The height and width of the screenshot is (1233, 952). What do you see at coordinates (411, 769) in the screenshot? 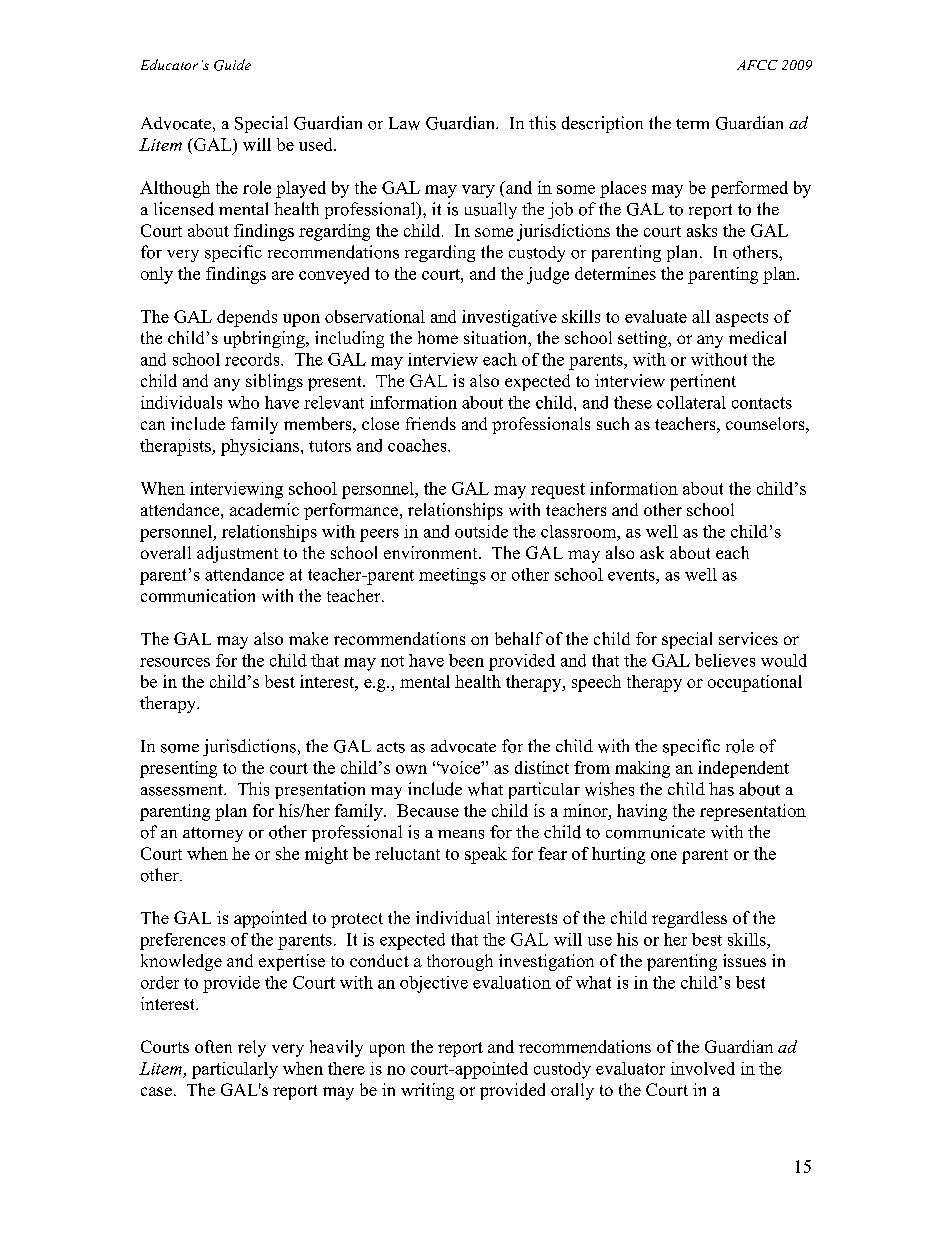
I see `own` at bounding box center [411, 769].
